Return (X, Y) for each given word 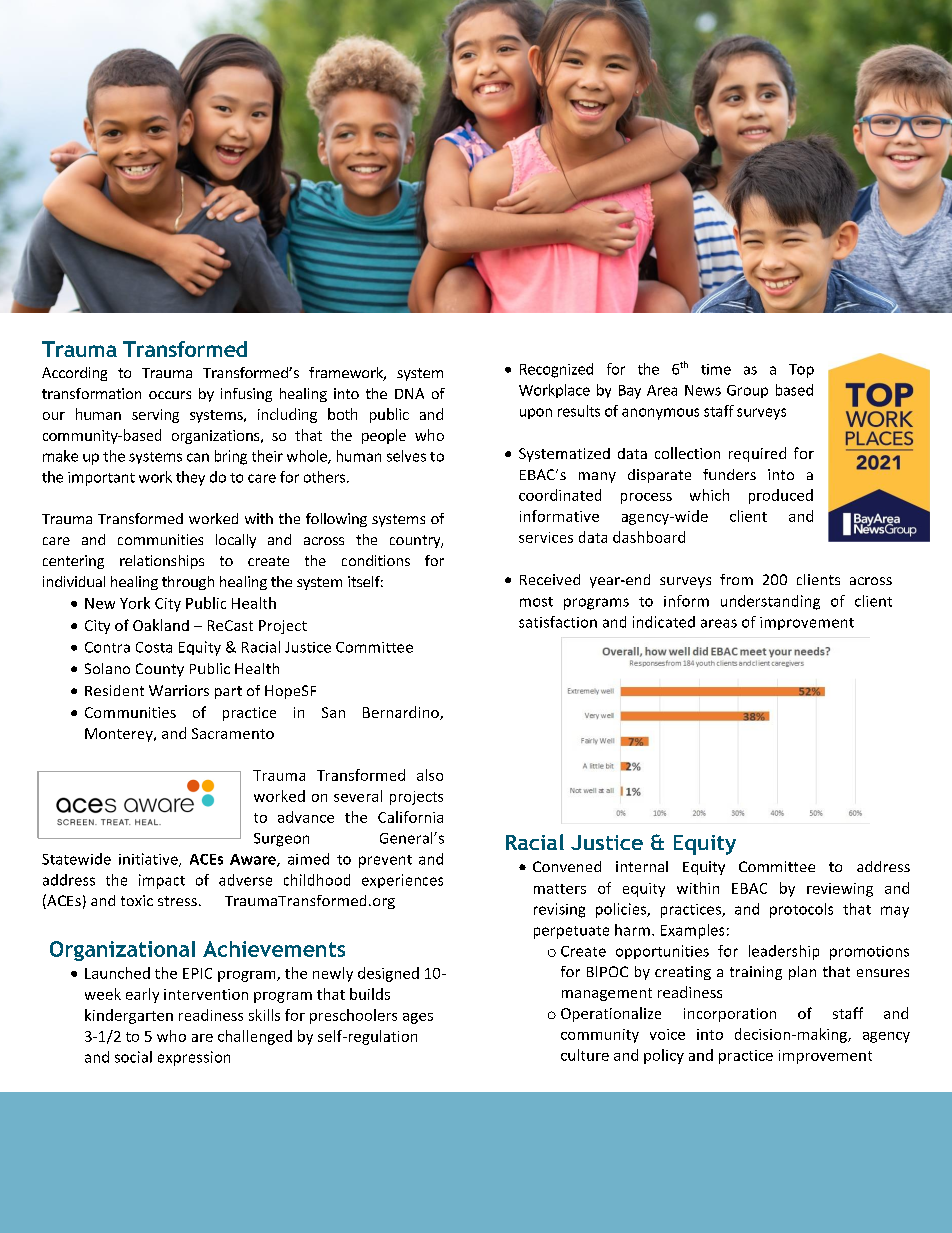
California (410, 817)
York (135, 603)
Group (747, 391)
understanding (770, 602)
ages (418, 1018)
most (536, 602)
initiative (149, 860)
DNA (409, 393)
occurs (170, 395)
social (133, 1057)
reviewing (840, 890)
